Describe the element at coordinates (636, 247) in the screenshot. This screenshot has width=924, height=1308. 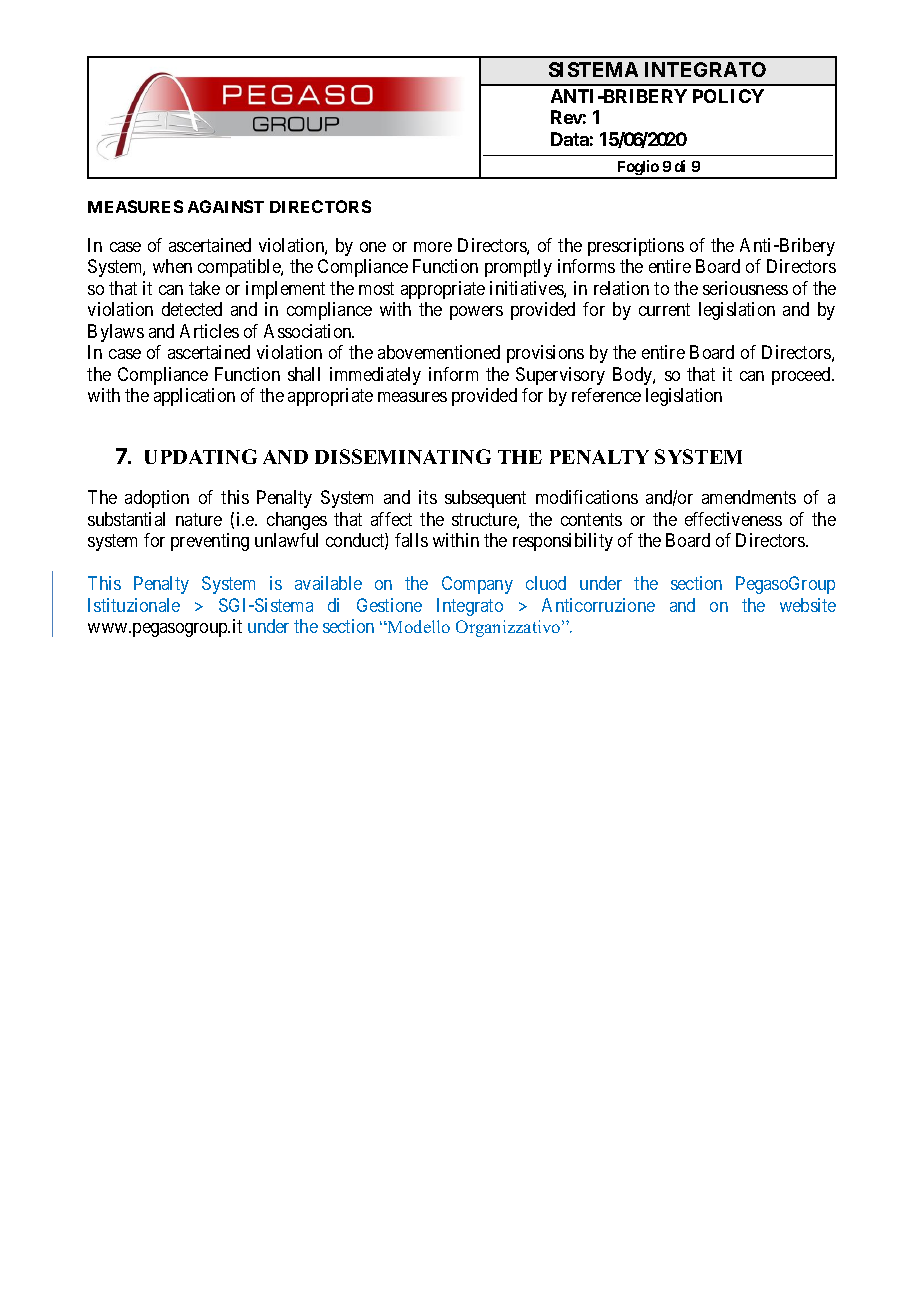
I see `prescriptions` at that location.
